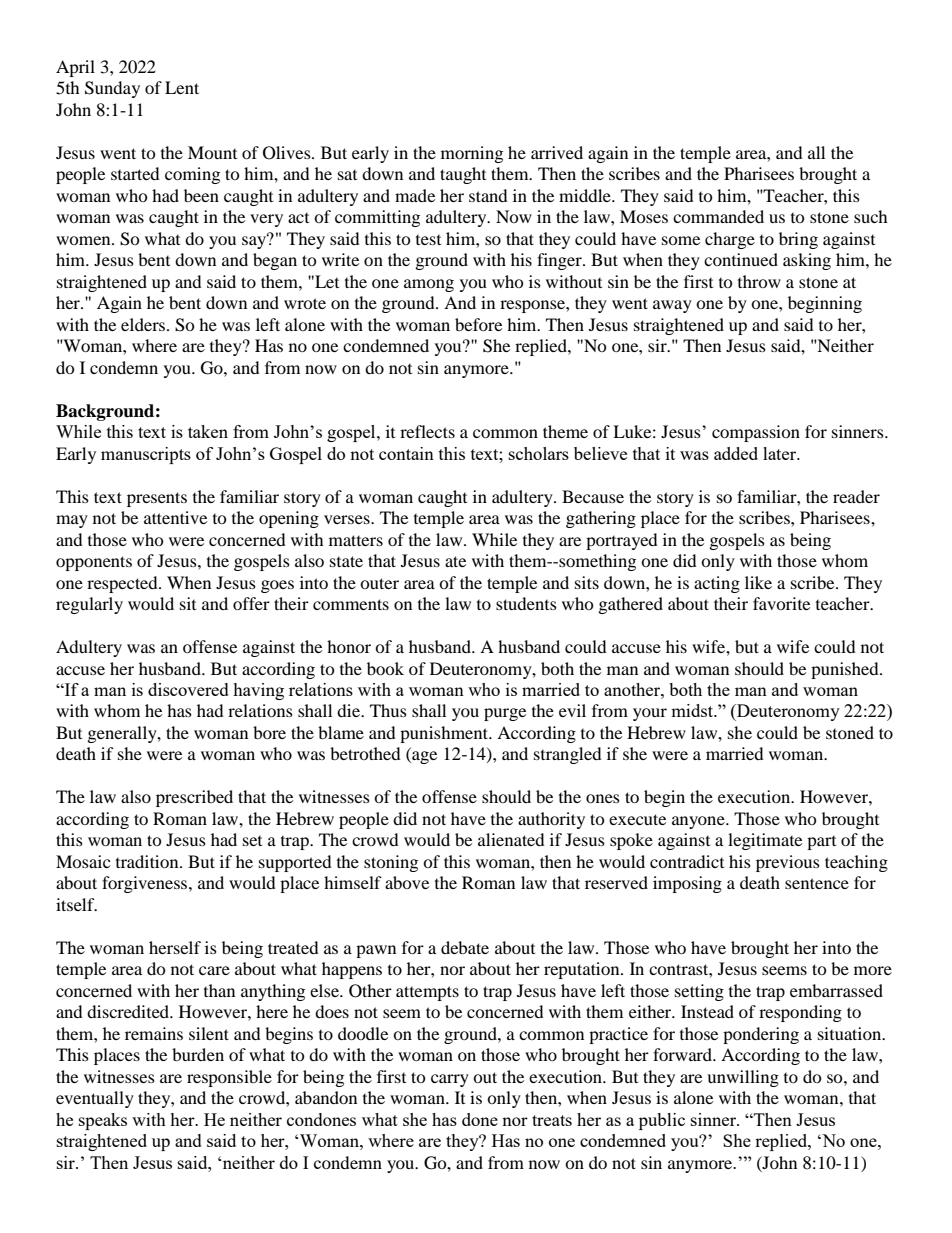  I want to click on throw, so click(759, 281).
